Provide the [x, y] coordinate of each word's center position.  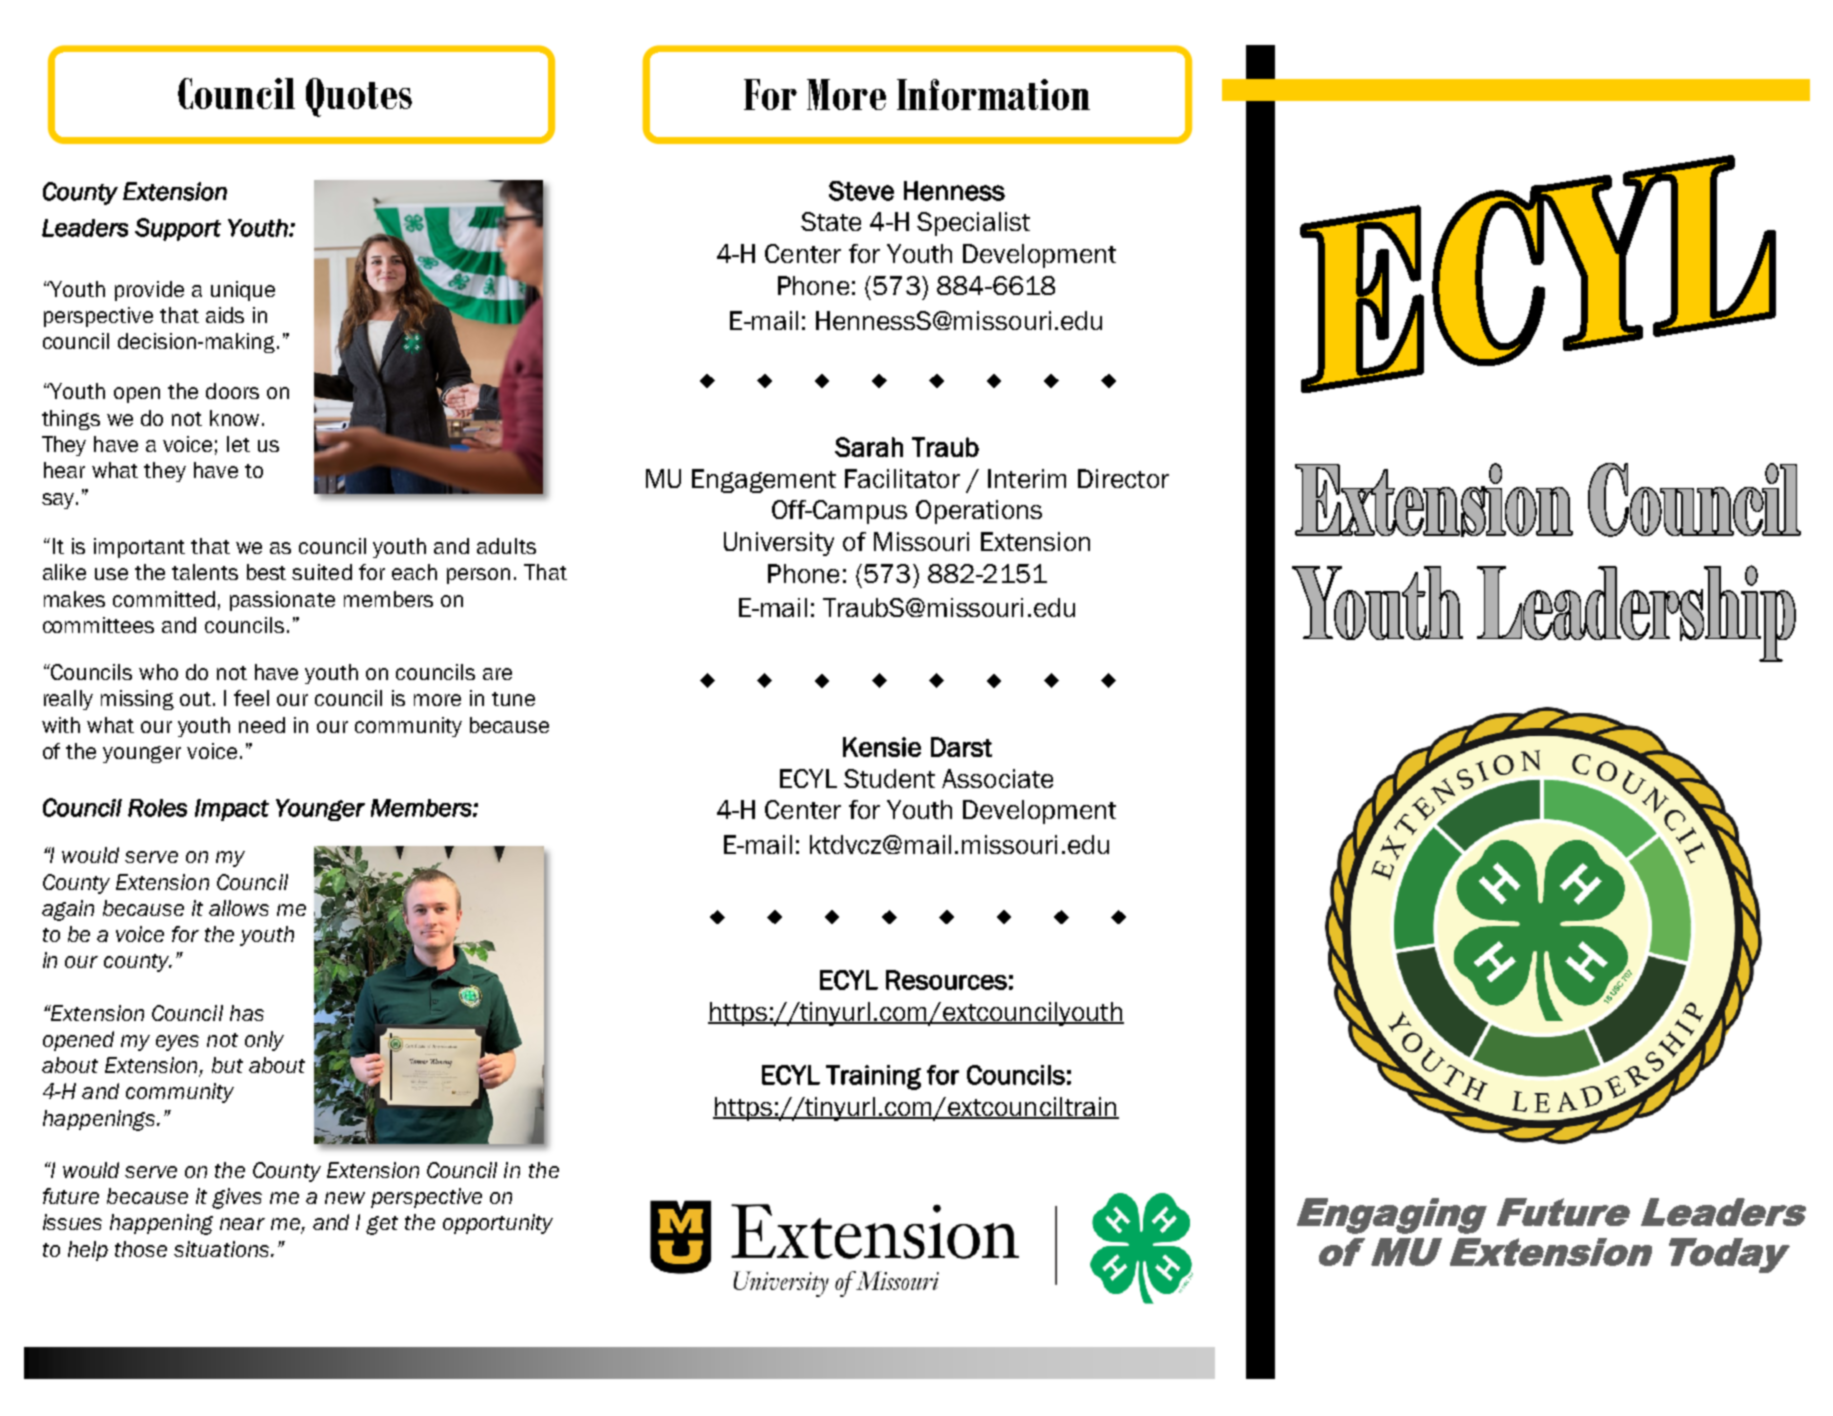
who [158, 672]
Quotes [359, 97]
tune [513, 699]
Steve [861, 191]
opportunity [498, 1224]
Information [993, 94]
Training [873, 1077]
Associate [997, 778]
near [242, 1224]
